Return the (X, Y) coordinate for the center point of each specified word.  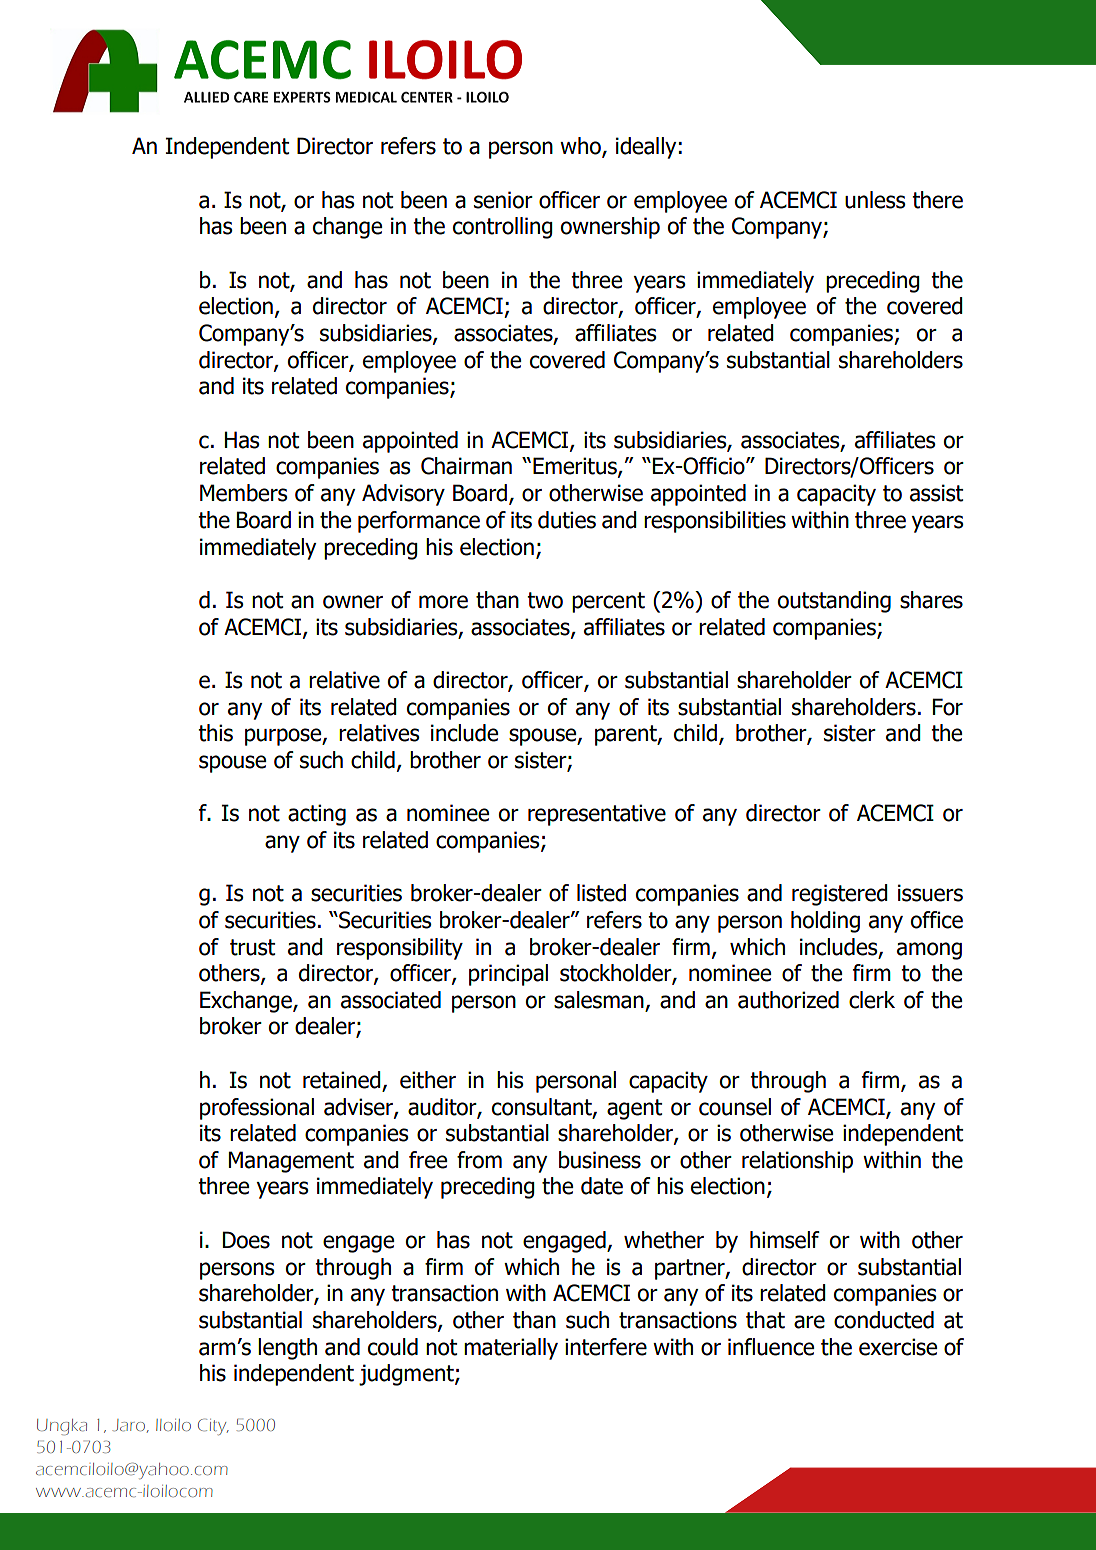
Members (244, 493)
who (581, 147)
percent (608, 602)
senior (503, 200)
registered (840, 895)
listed (601, 893)
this (215, 733)
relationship (797, 1162)
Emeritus (576, 467)
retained (343, 1081)
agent (634, 1109)
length (287, 1349)
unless (875, 200)
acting (317, 815)
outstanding (834, 602)
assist (936, 493)
